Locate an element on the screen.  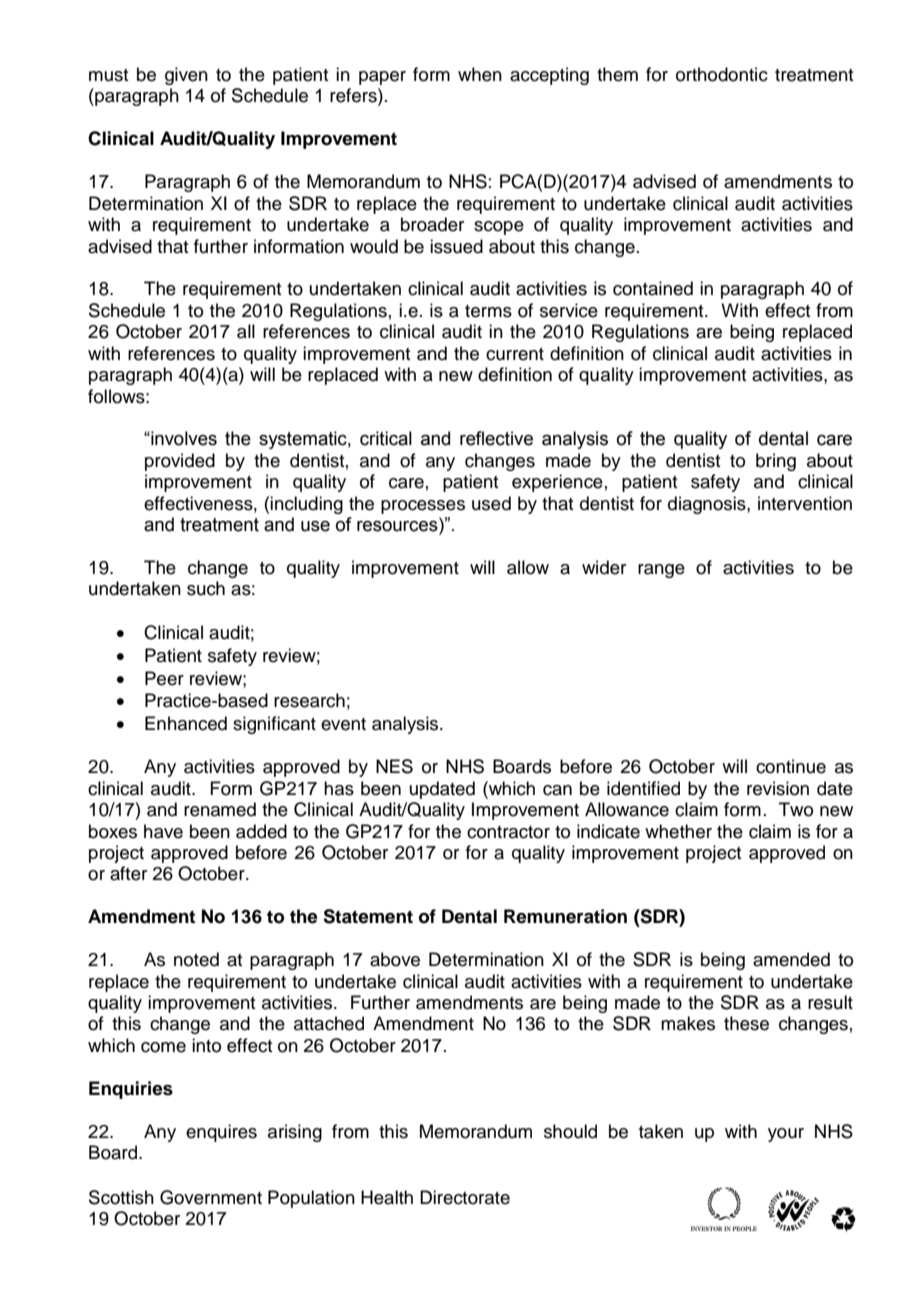
bring is located at coordinates (776, 462).
